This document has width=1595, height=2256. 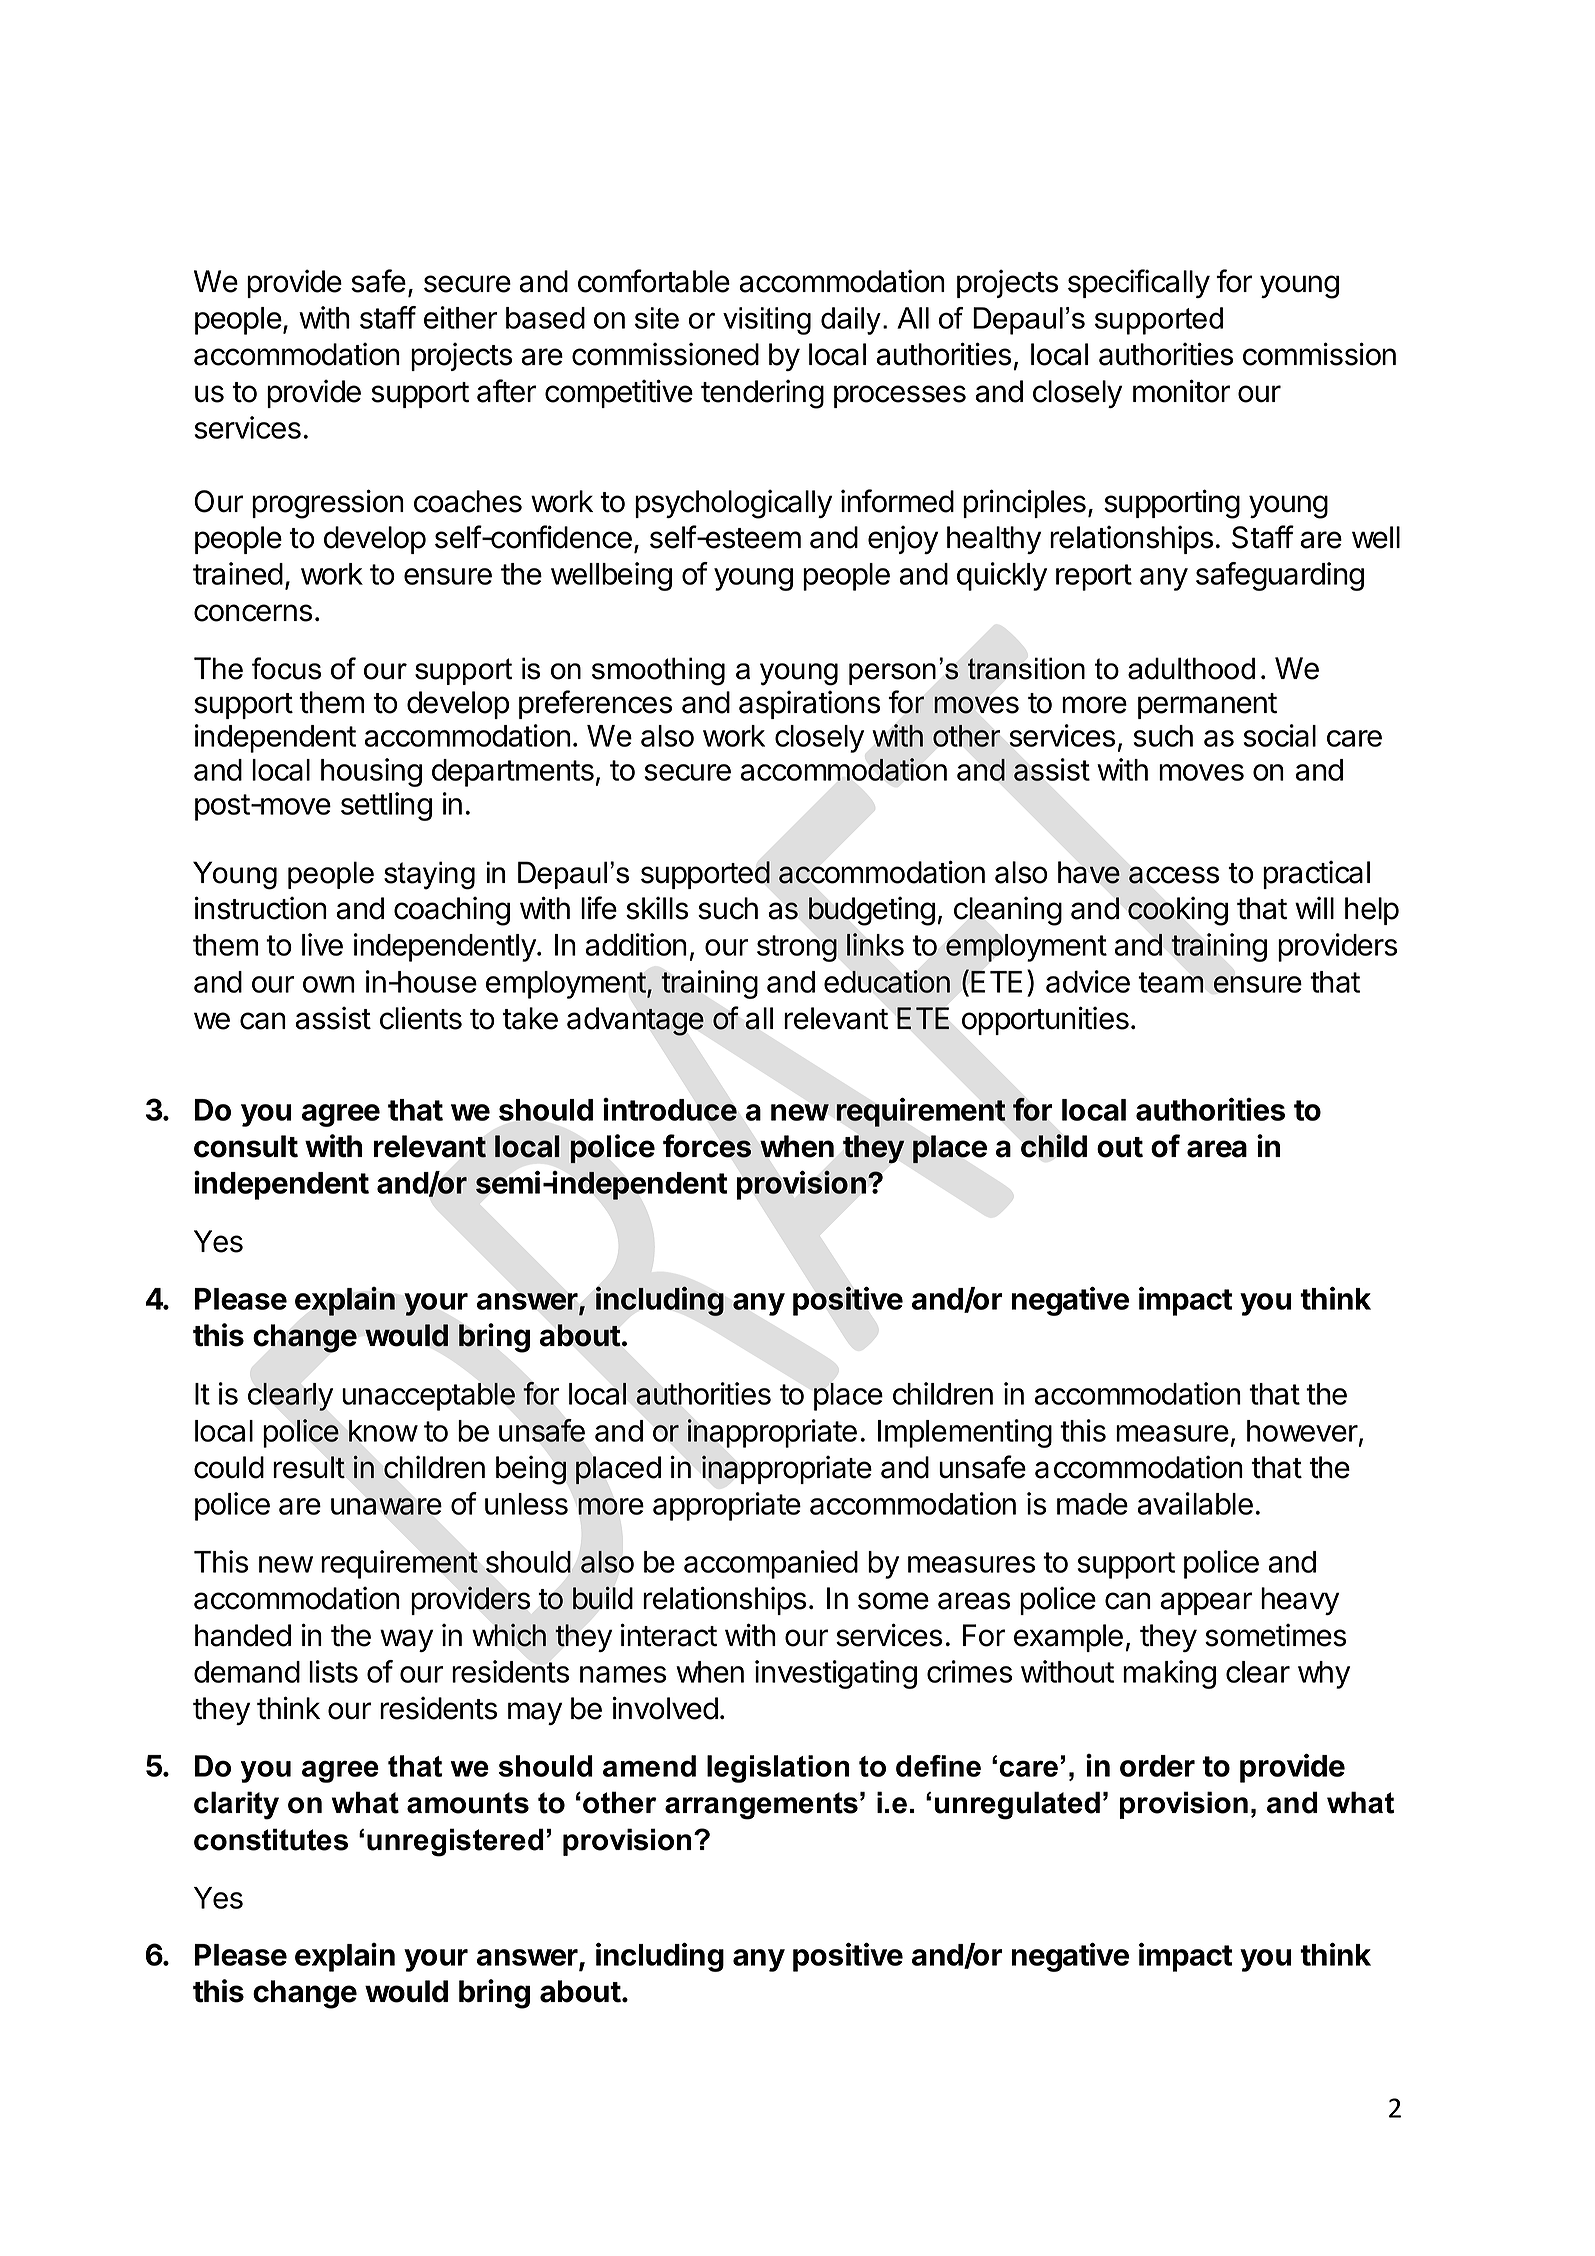 I want to click on available, so click(x=1195, y=1503).
